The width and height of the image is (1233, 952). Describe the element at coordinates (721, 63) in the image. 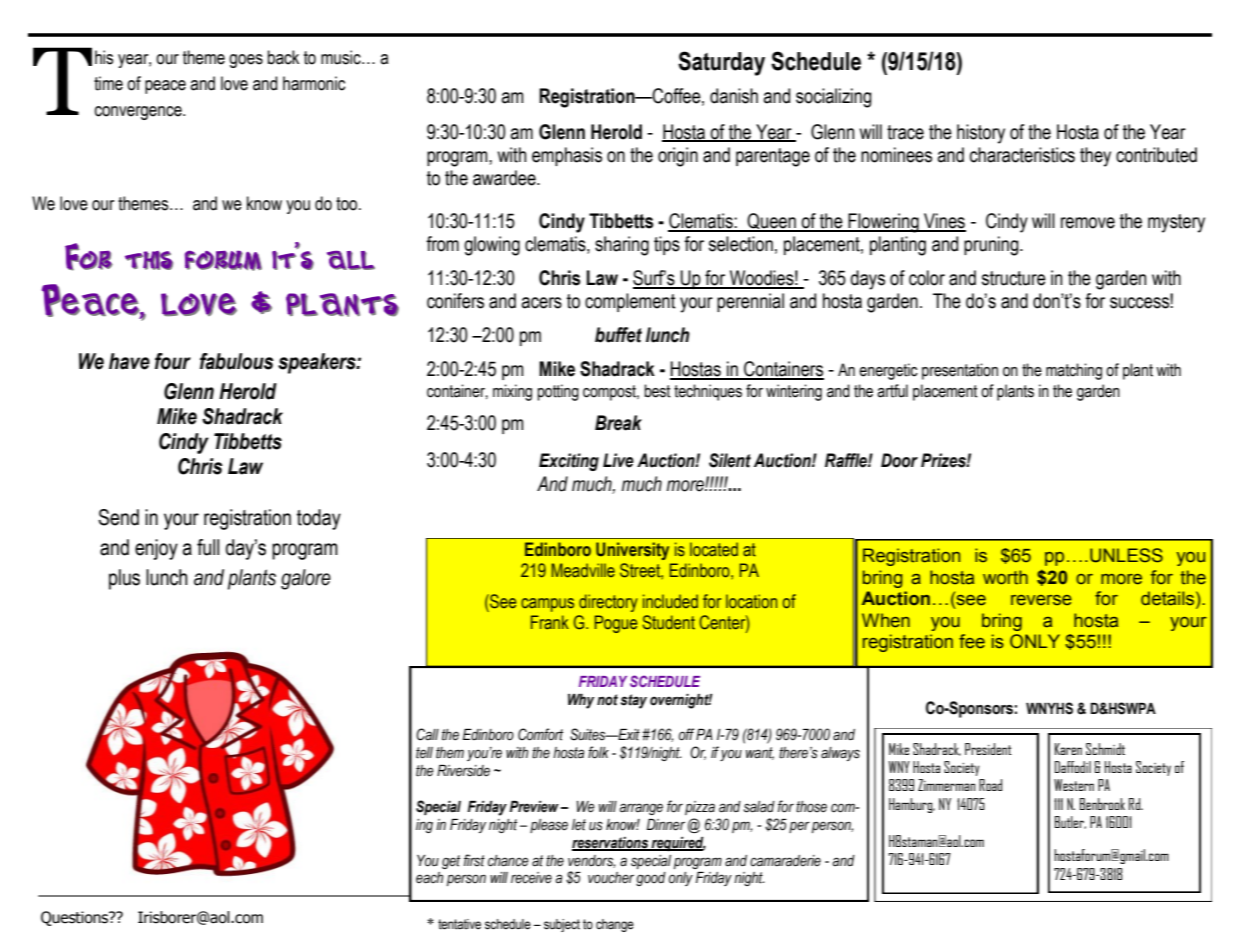

I see `Saturday` at that location.
